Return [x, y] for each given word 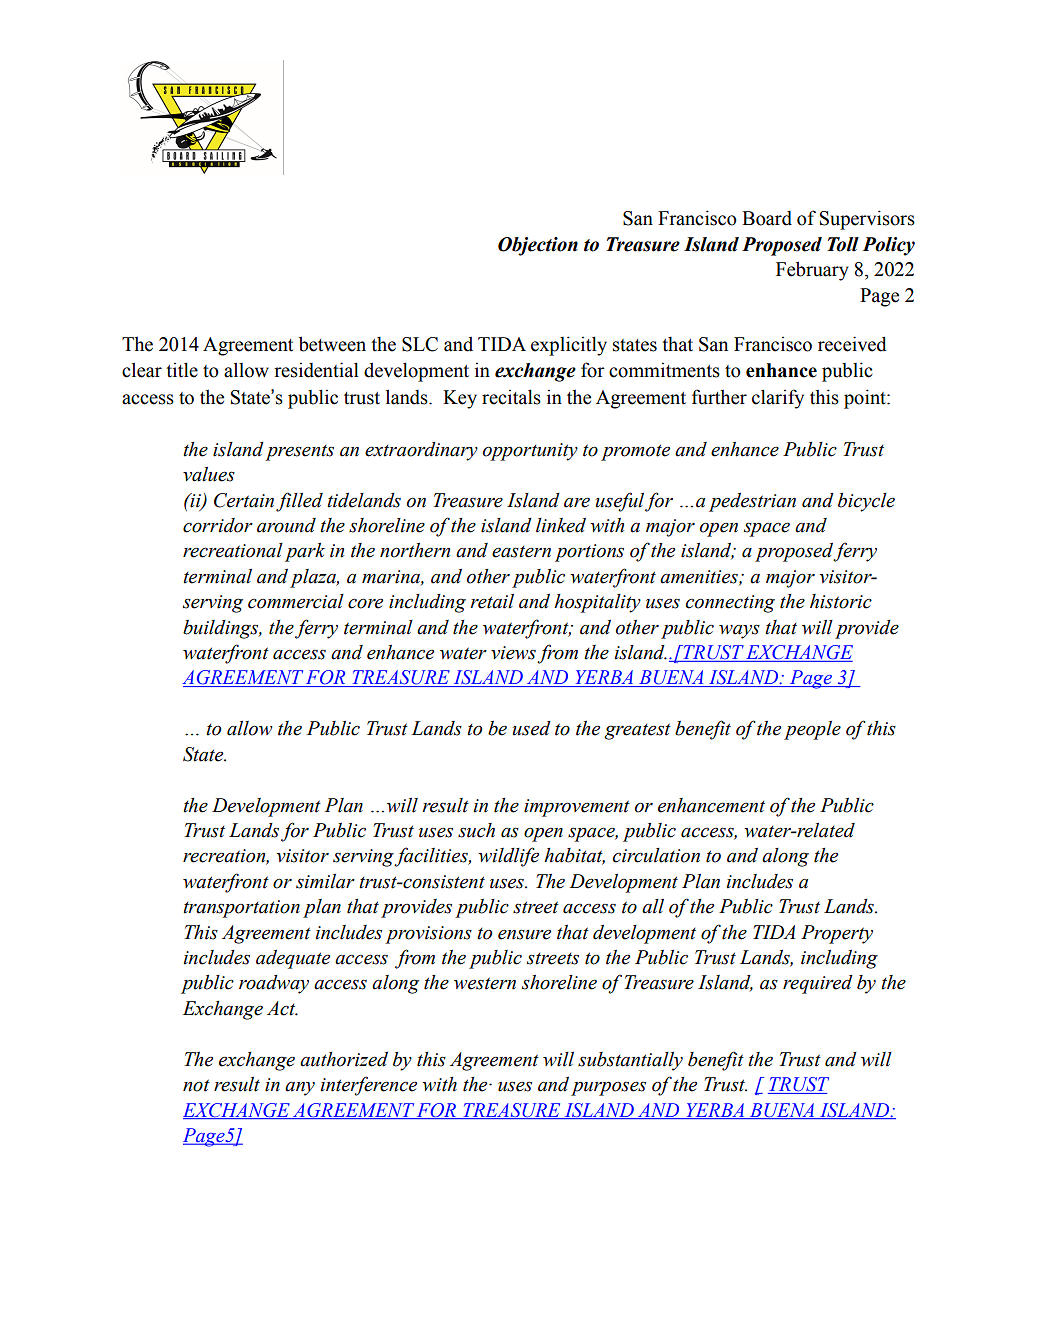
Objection [538, 246]
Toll [843, 244]
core [365, 603]
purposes [608, 1088]
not [196, 1085]
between [332, 344]
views [513, 653]
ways [739, 631]
